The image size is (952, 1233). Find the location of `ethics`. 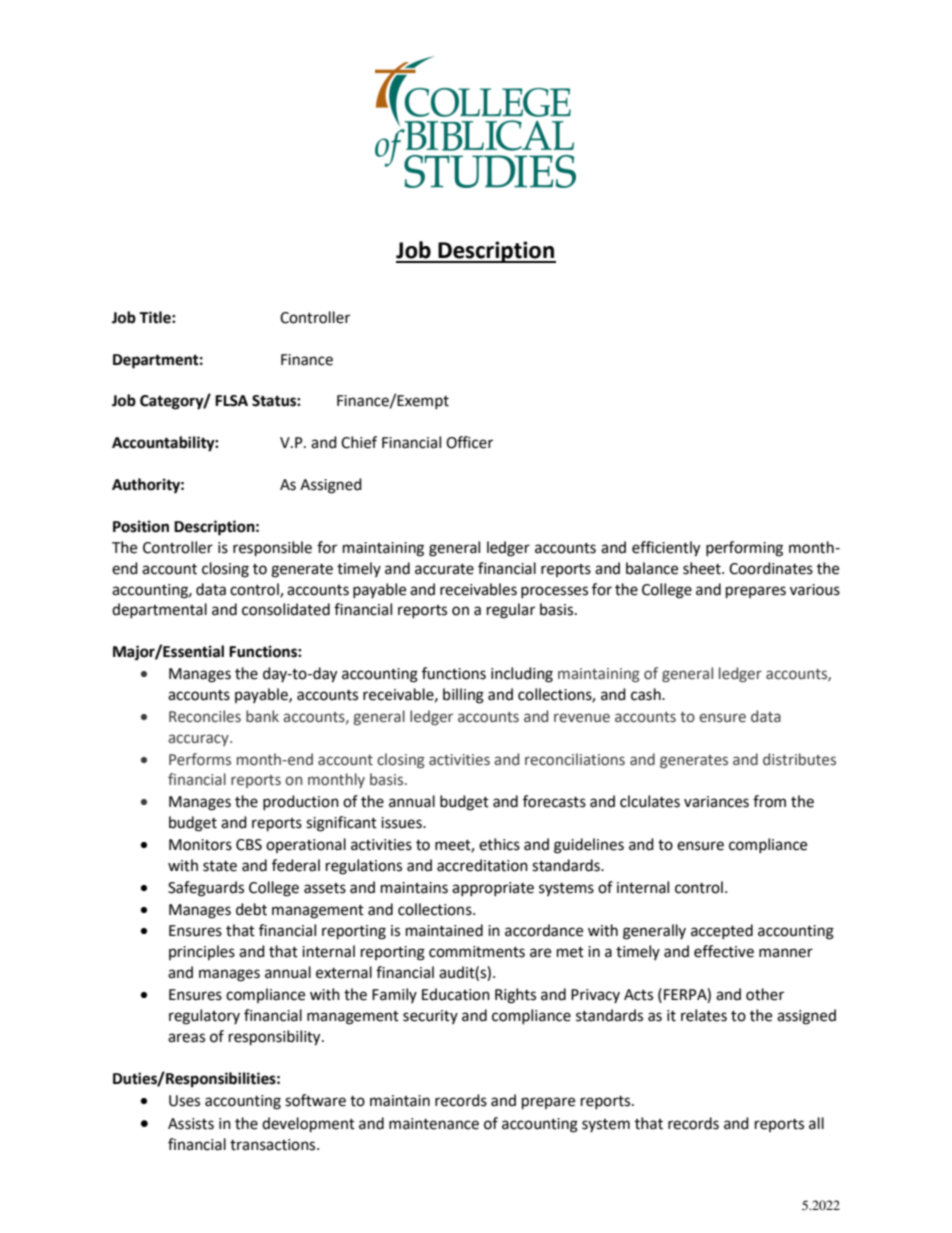

ethics is located at coordinates (499, 844).
